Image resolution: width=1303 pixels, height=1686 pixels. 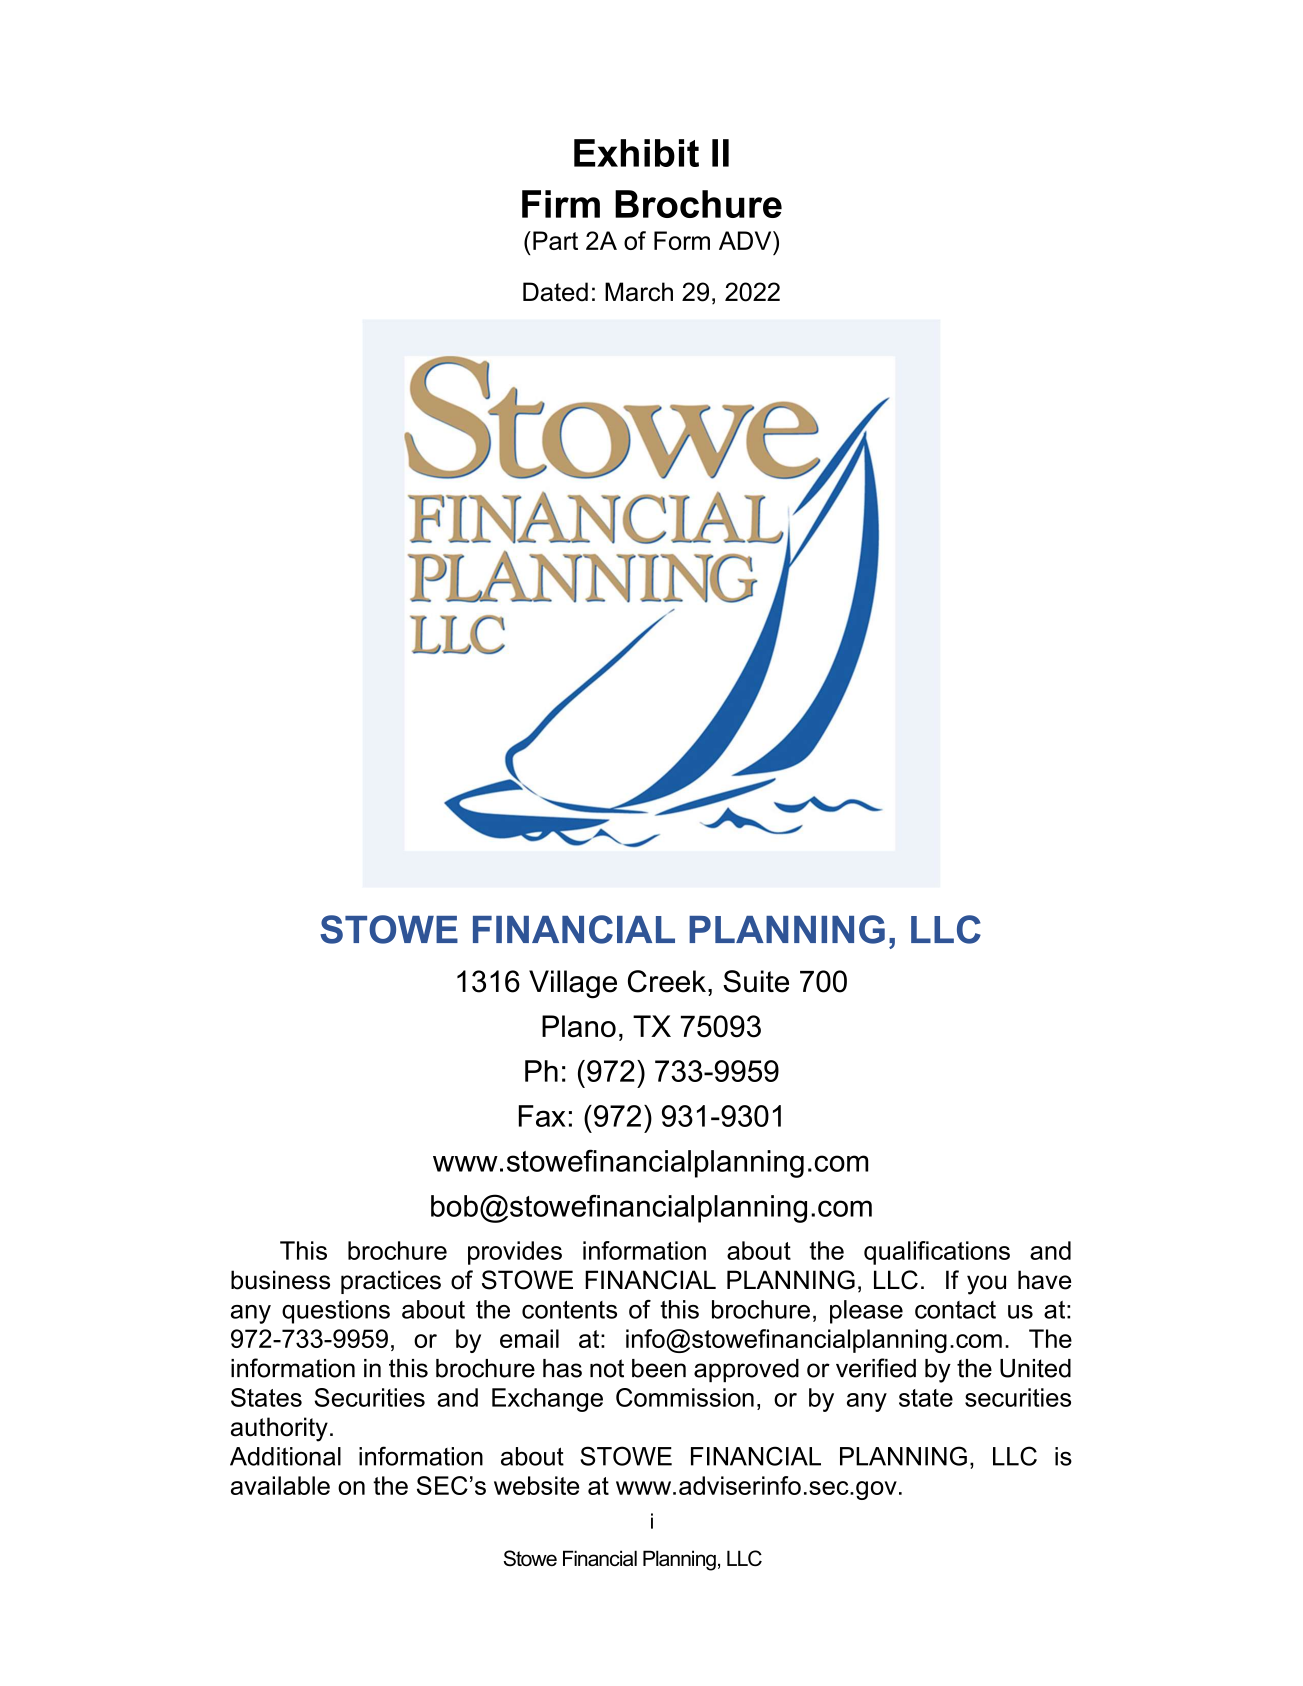 What do you see at coordinates (937, 1253) in the screenshot?
I see `qualifications` at bounding box center [937, 1253].
